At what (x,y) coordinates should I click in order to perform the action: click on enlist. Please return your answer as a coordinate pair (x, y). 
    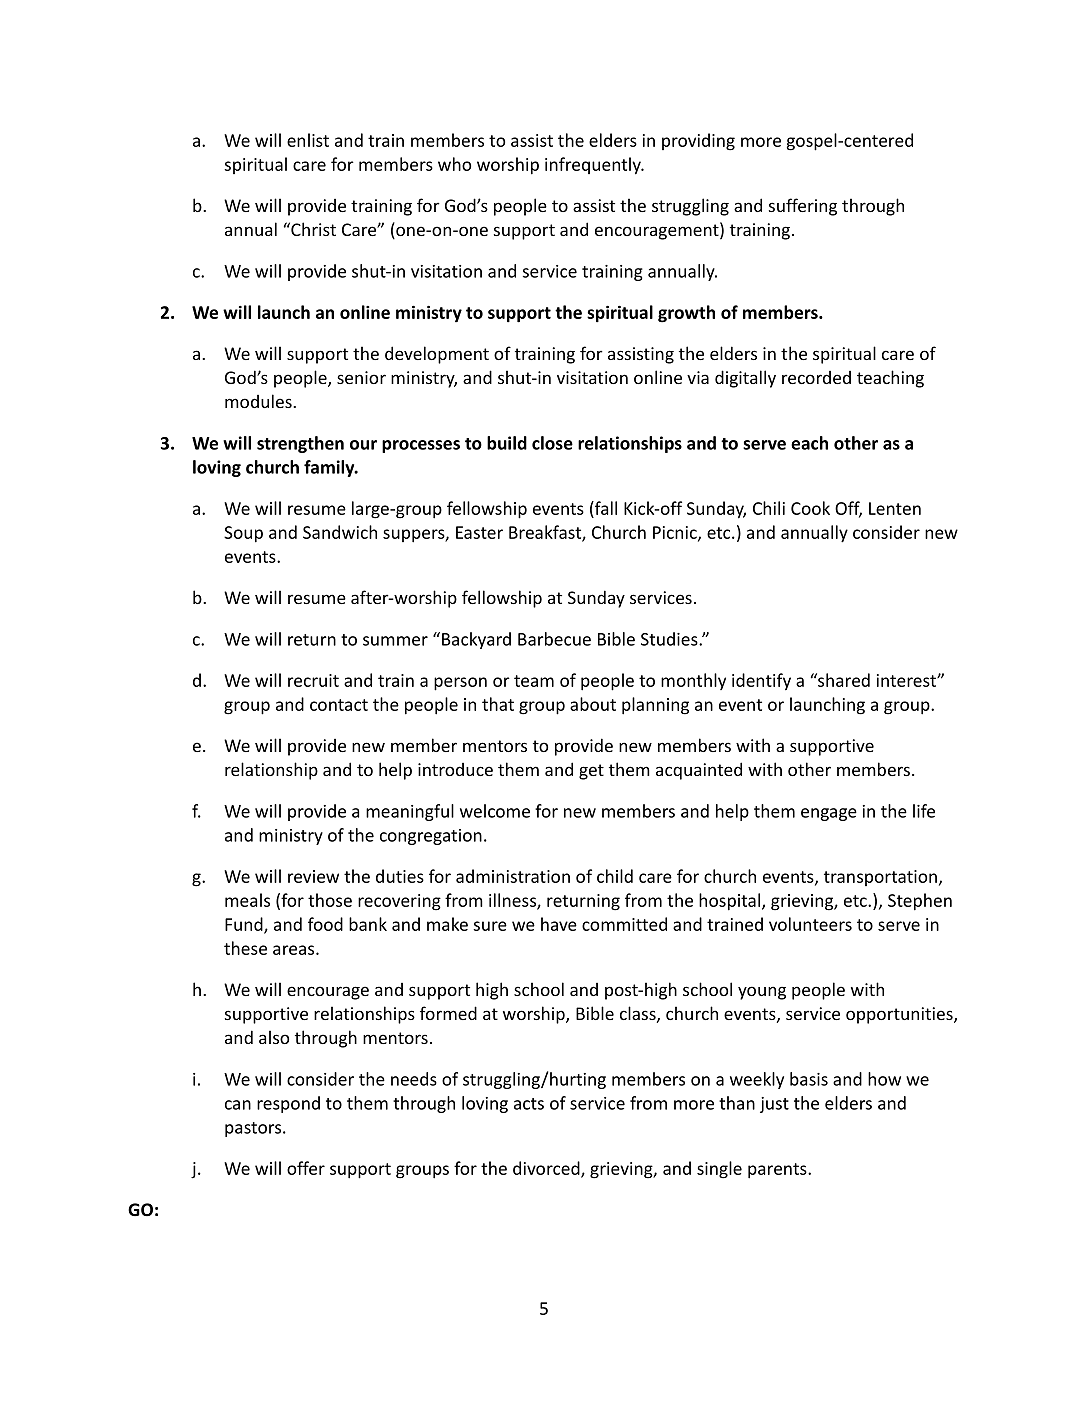
    Looking at the image, I should click on (308, 140).
